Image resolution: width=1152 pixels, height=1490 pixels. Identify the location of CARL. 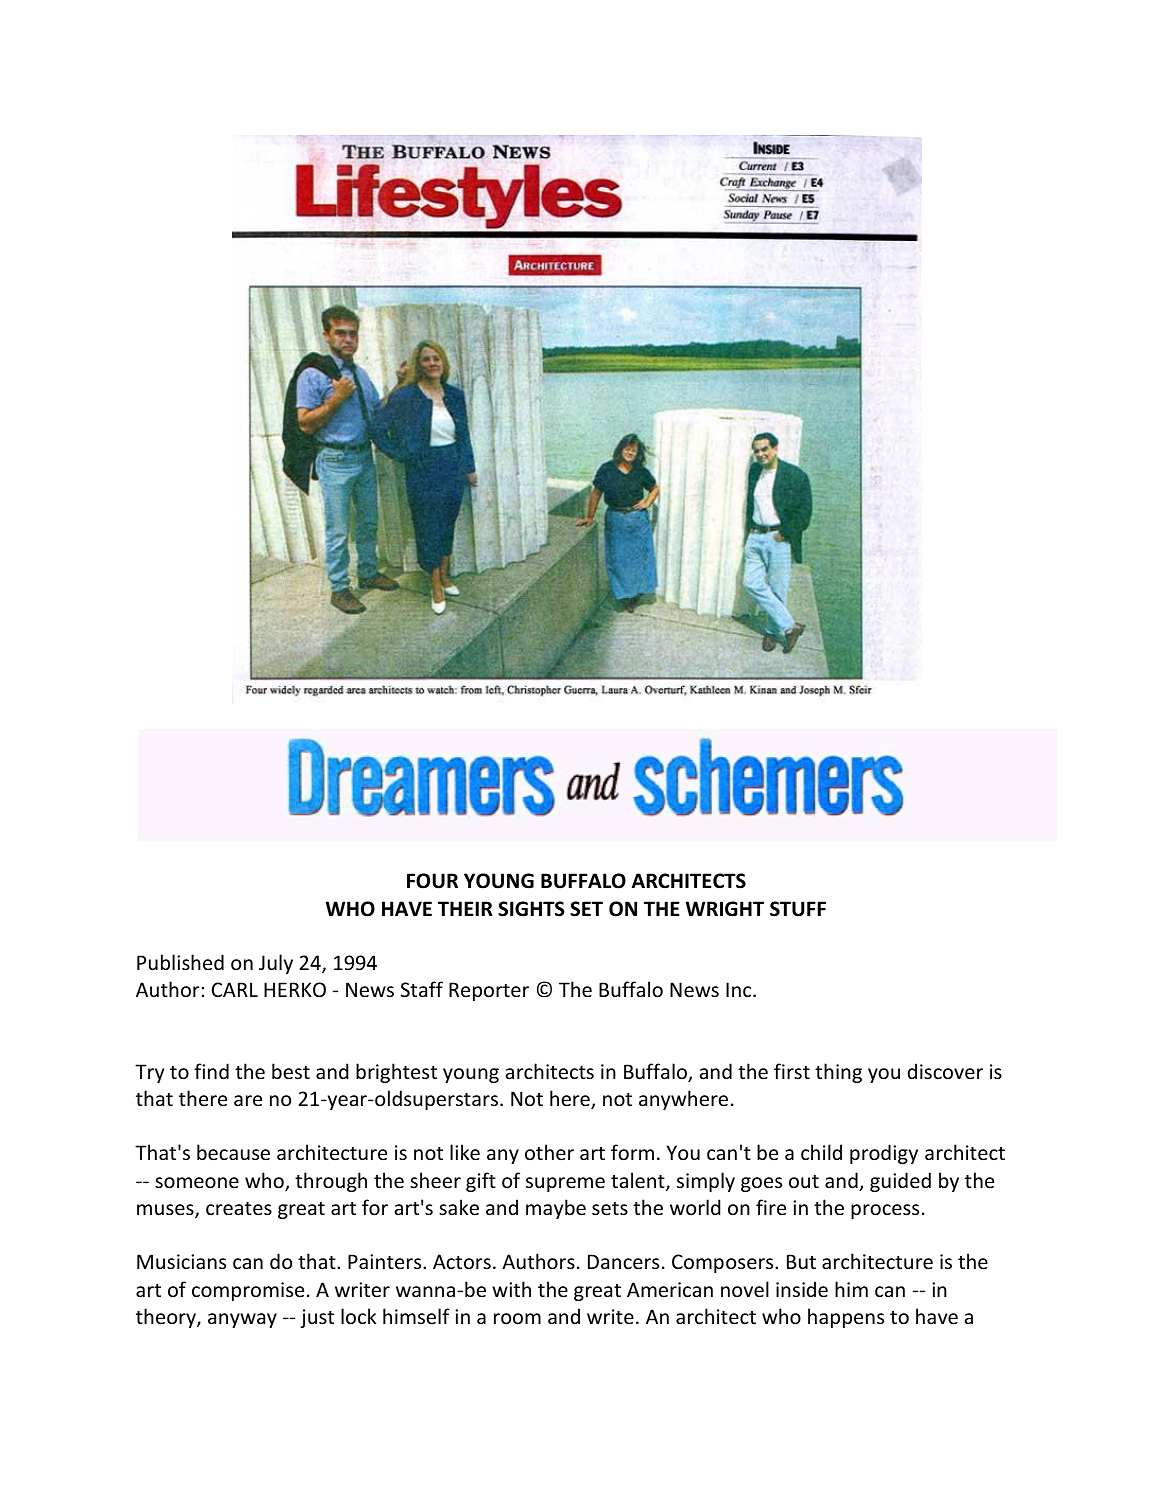
(235, 989).
